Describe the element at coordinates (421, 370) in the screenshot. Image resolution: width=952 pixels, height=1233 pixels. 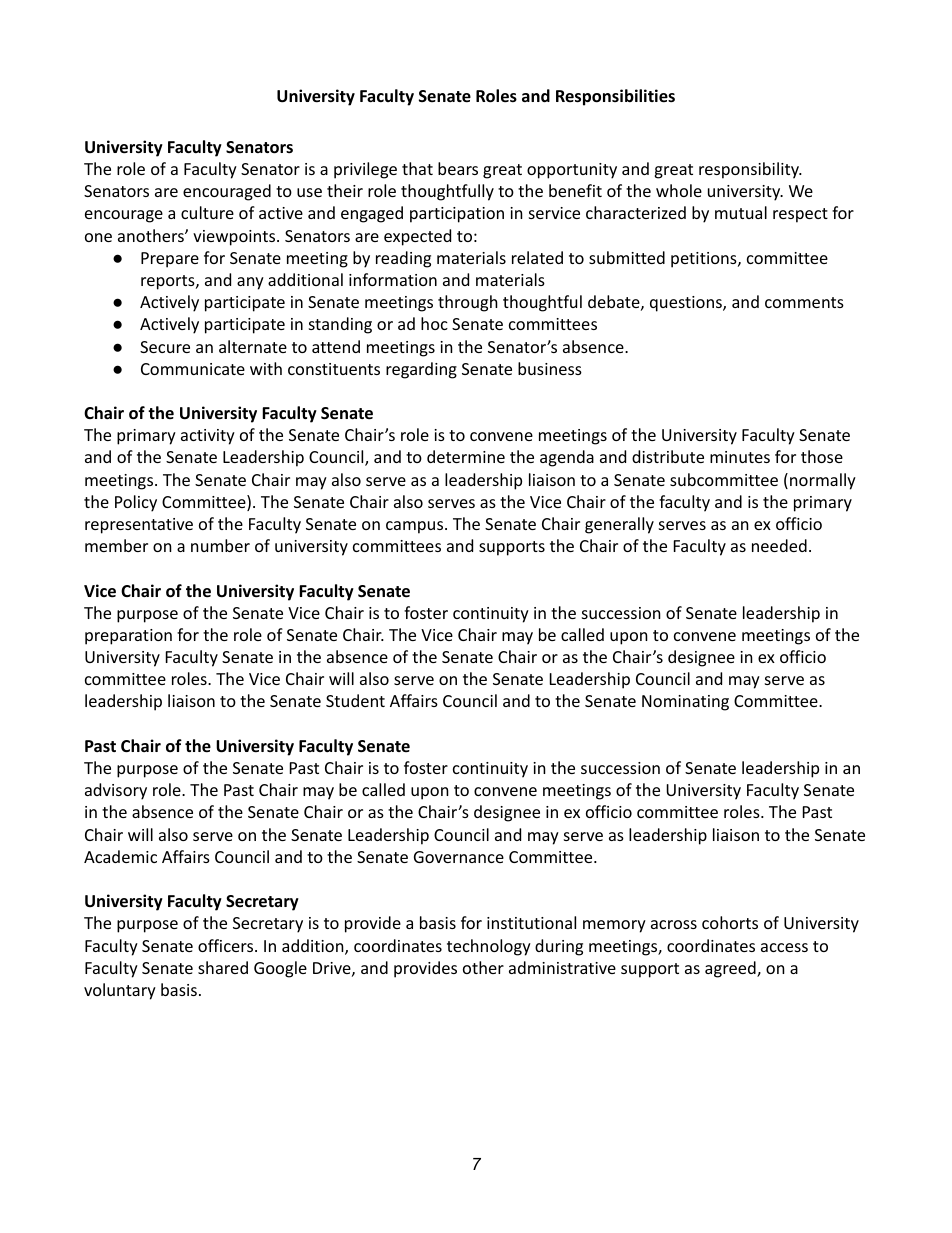
I see `regarding` at that location.
